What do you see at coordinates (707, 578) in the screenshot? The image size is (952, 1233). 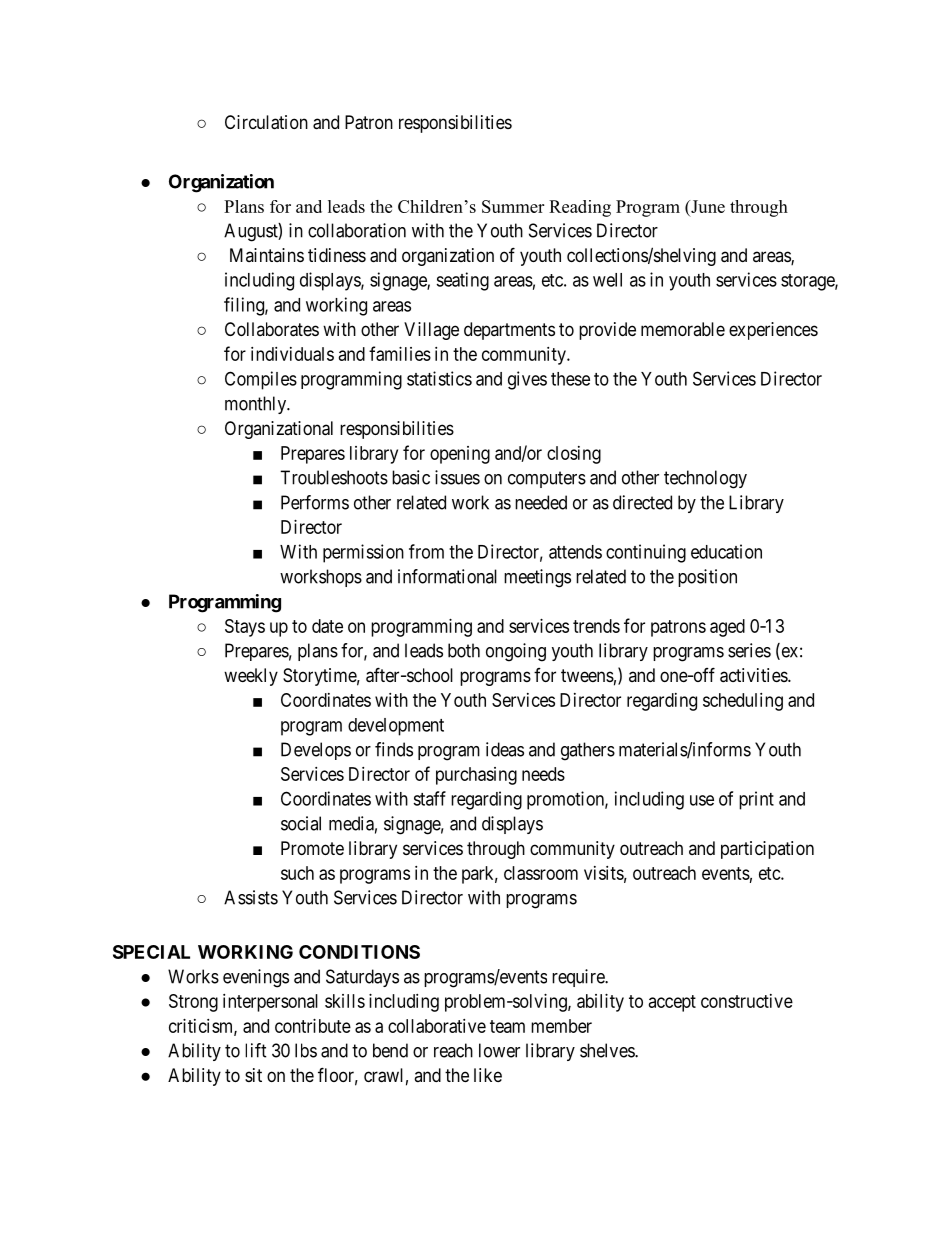 I see `position` at bounding box center [707, 578].
